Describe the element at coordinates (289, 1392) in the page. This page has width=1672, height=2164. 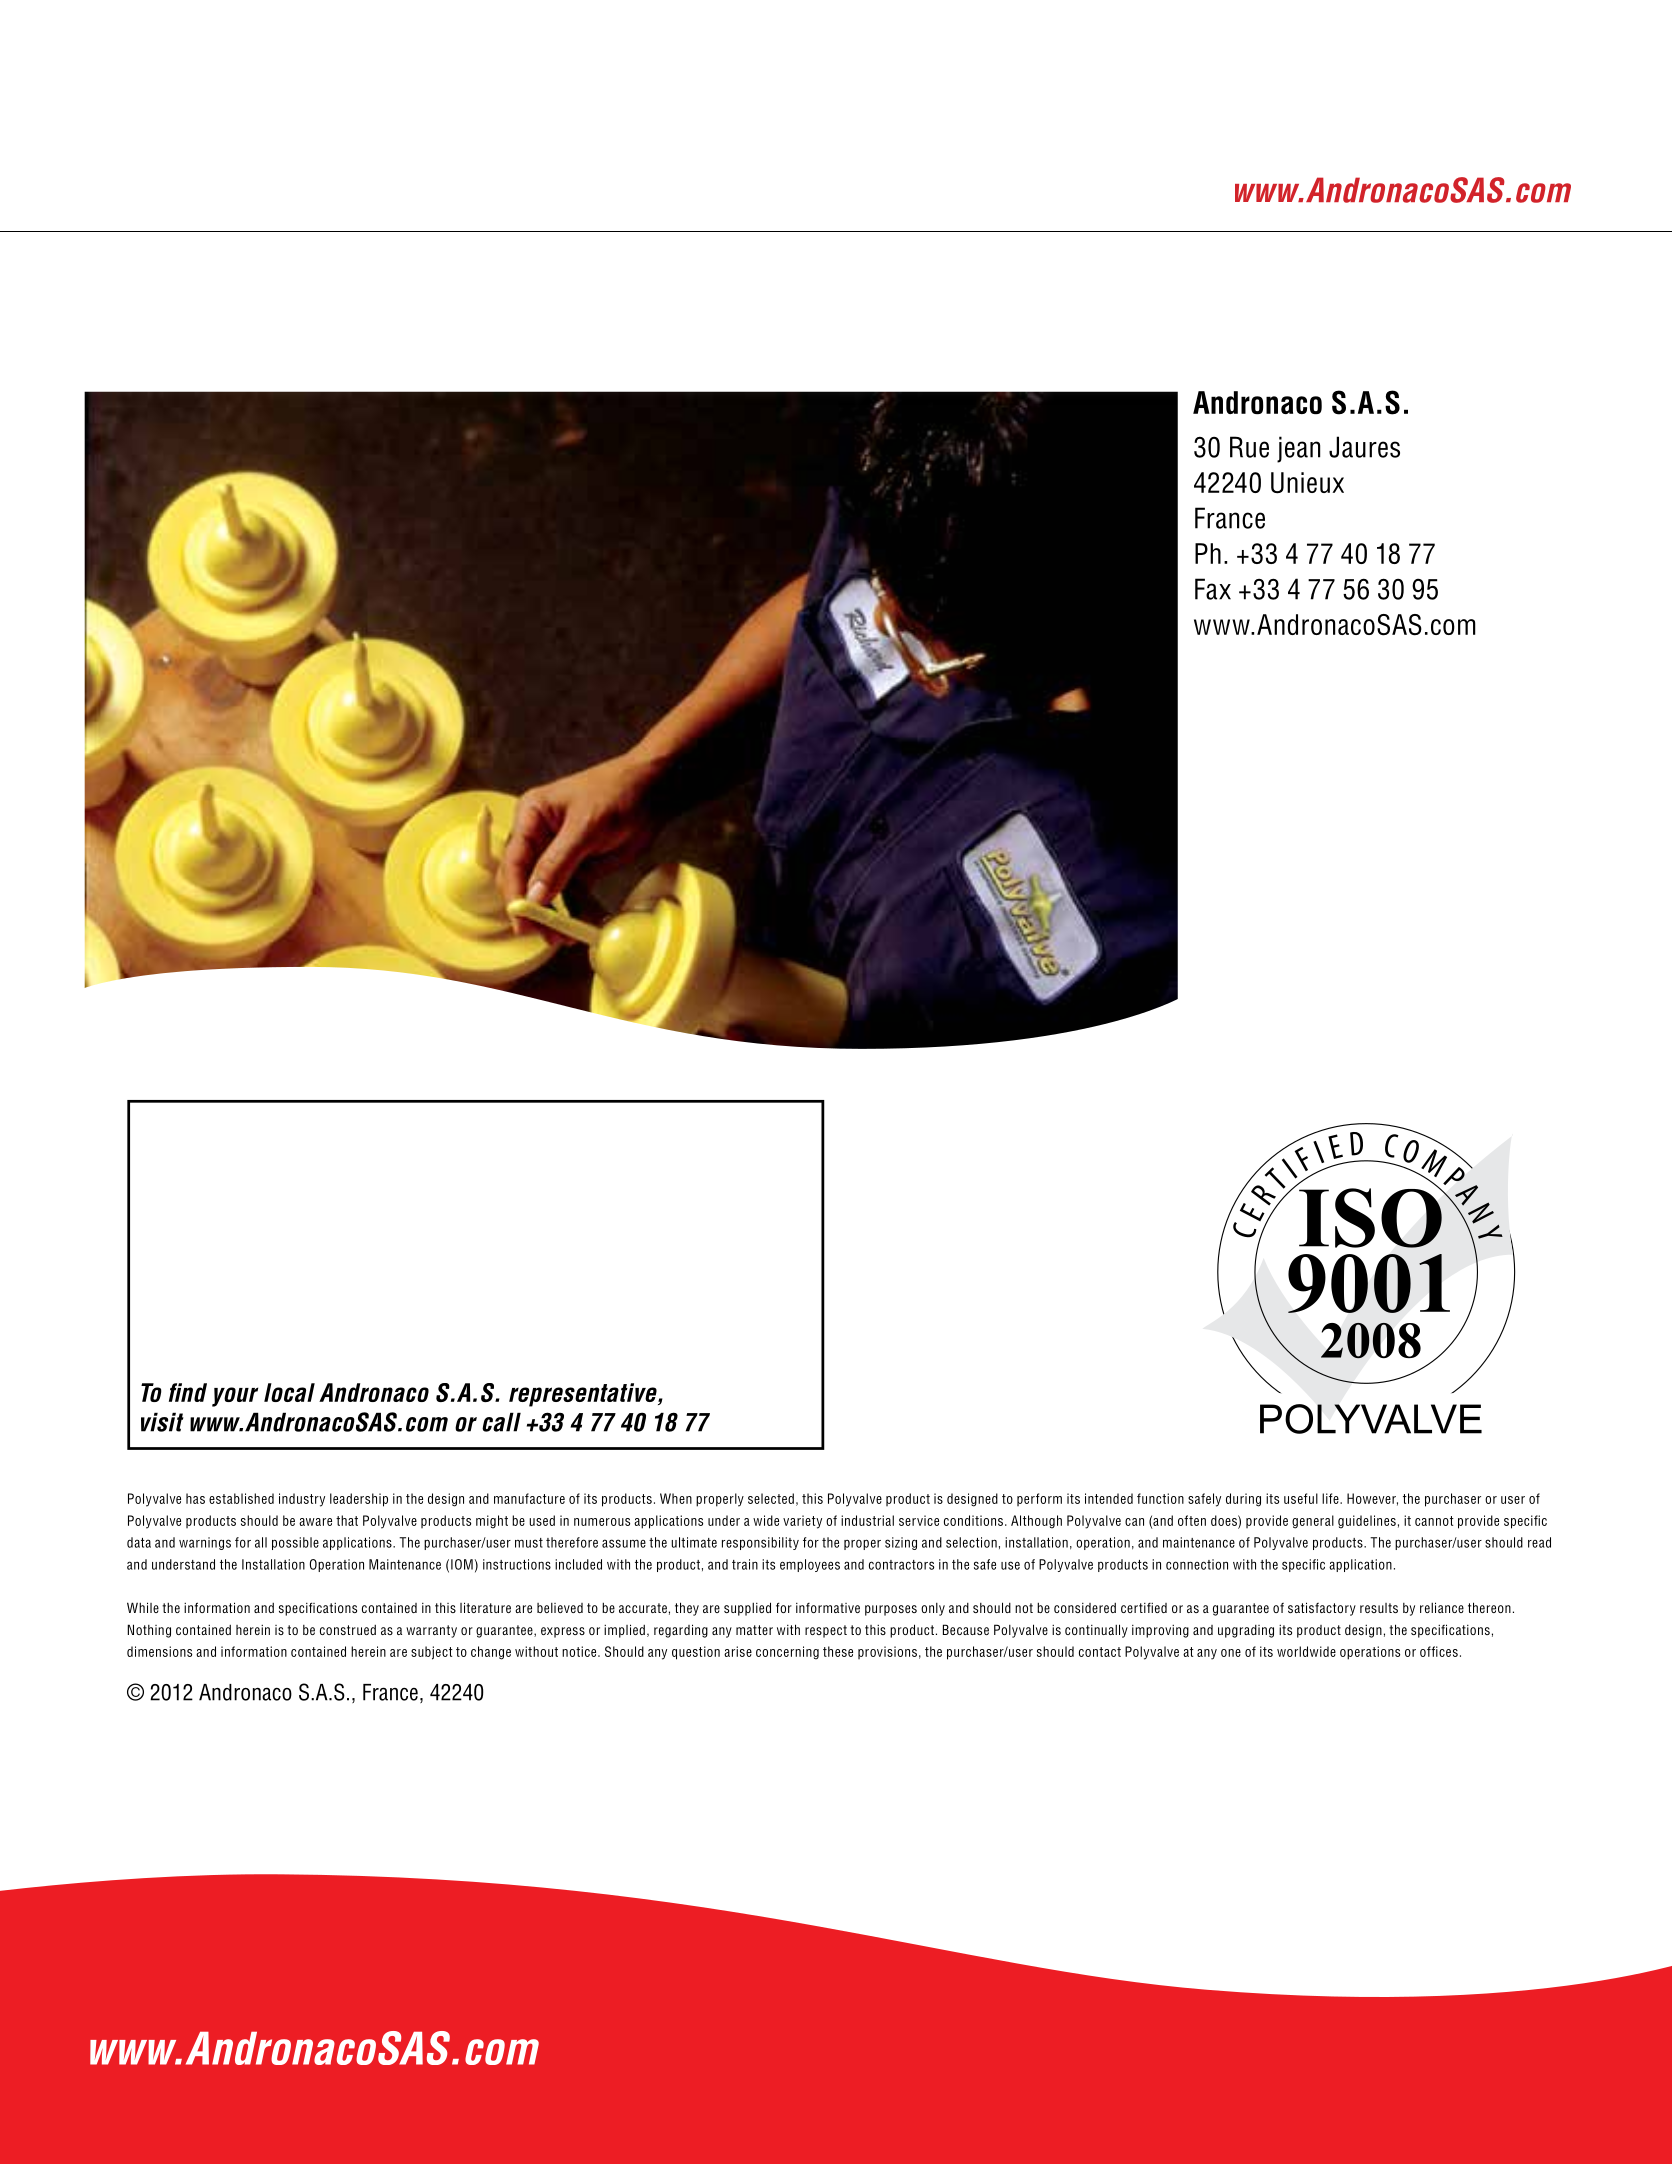
I see `local` at that location.
